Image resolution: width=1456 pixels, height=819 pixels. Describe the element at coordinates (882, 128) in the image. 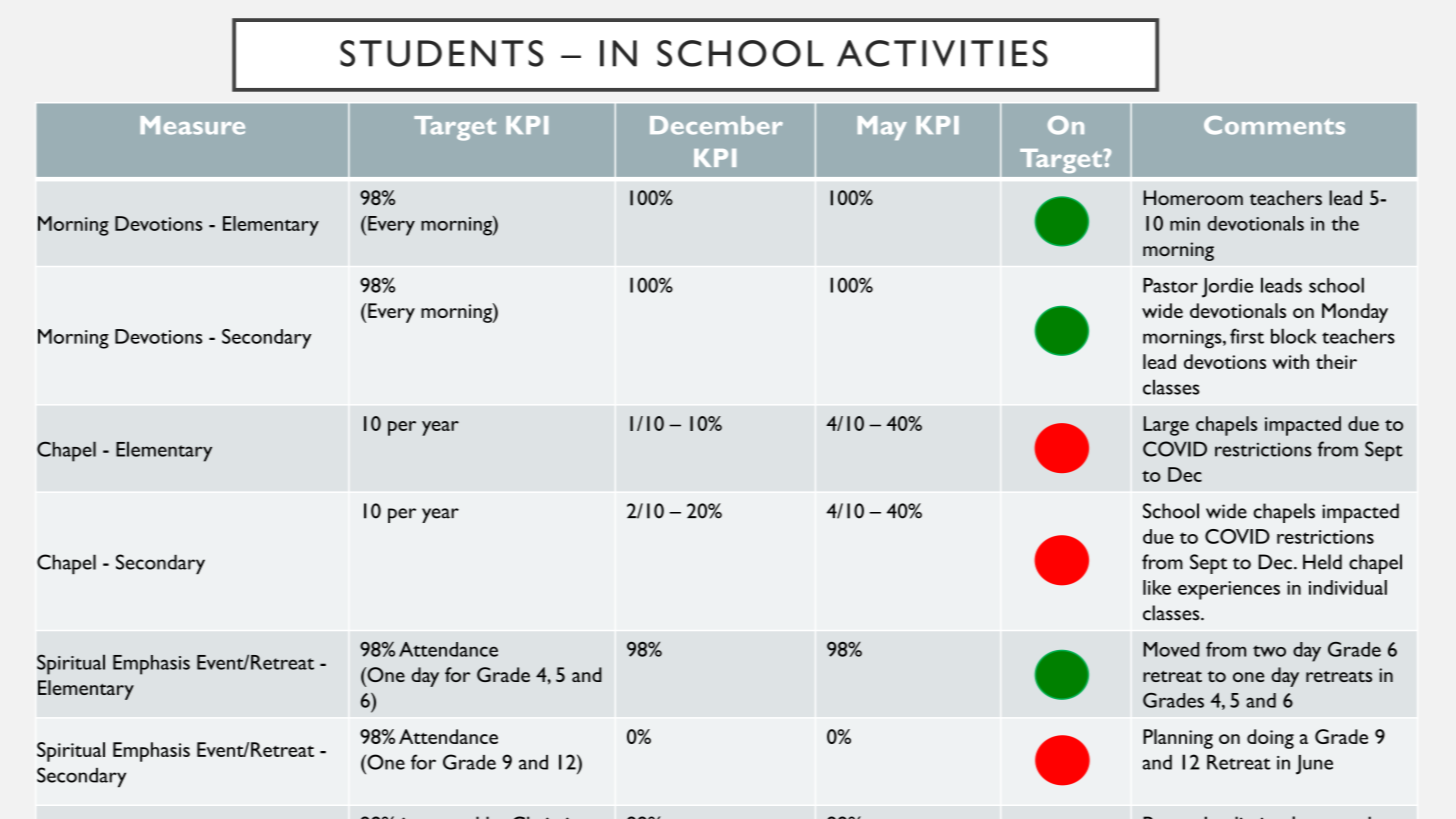

I see `May` at that location.
